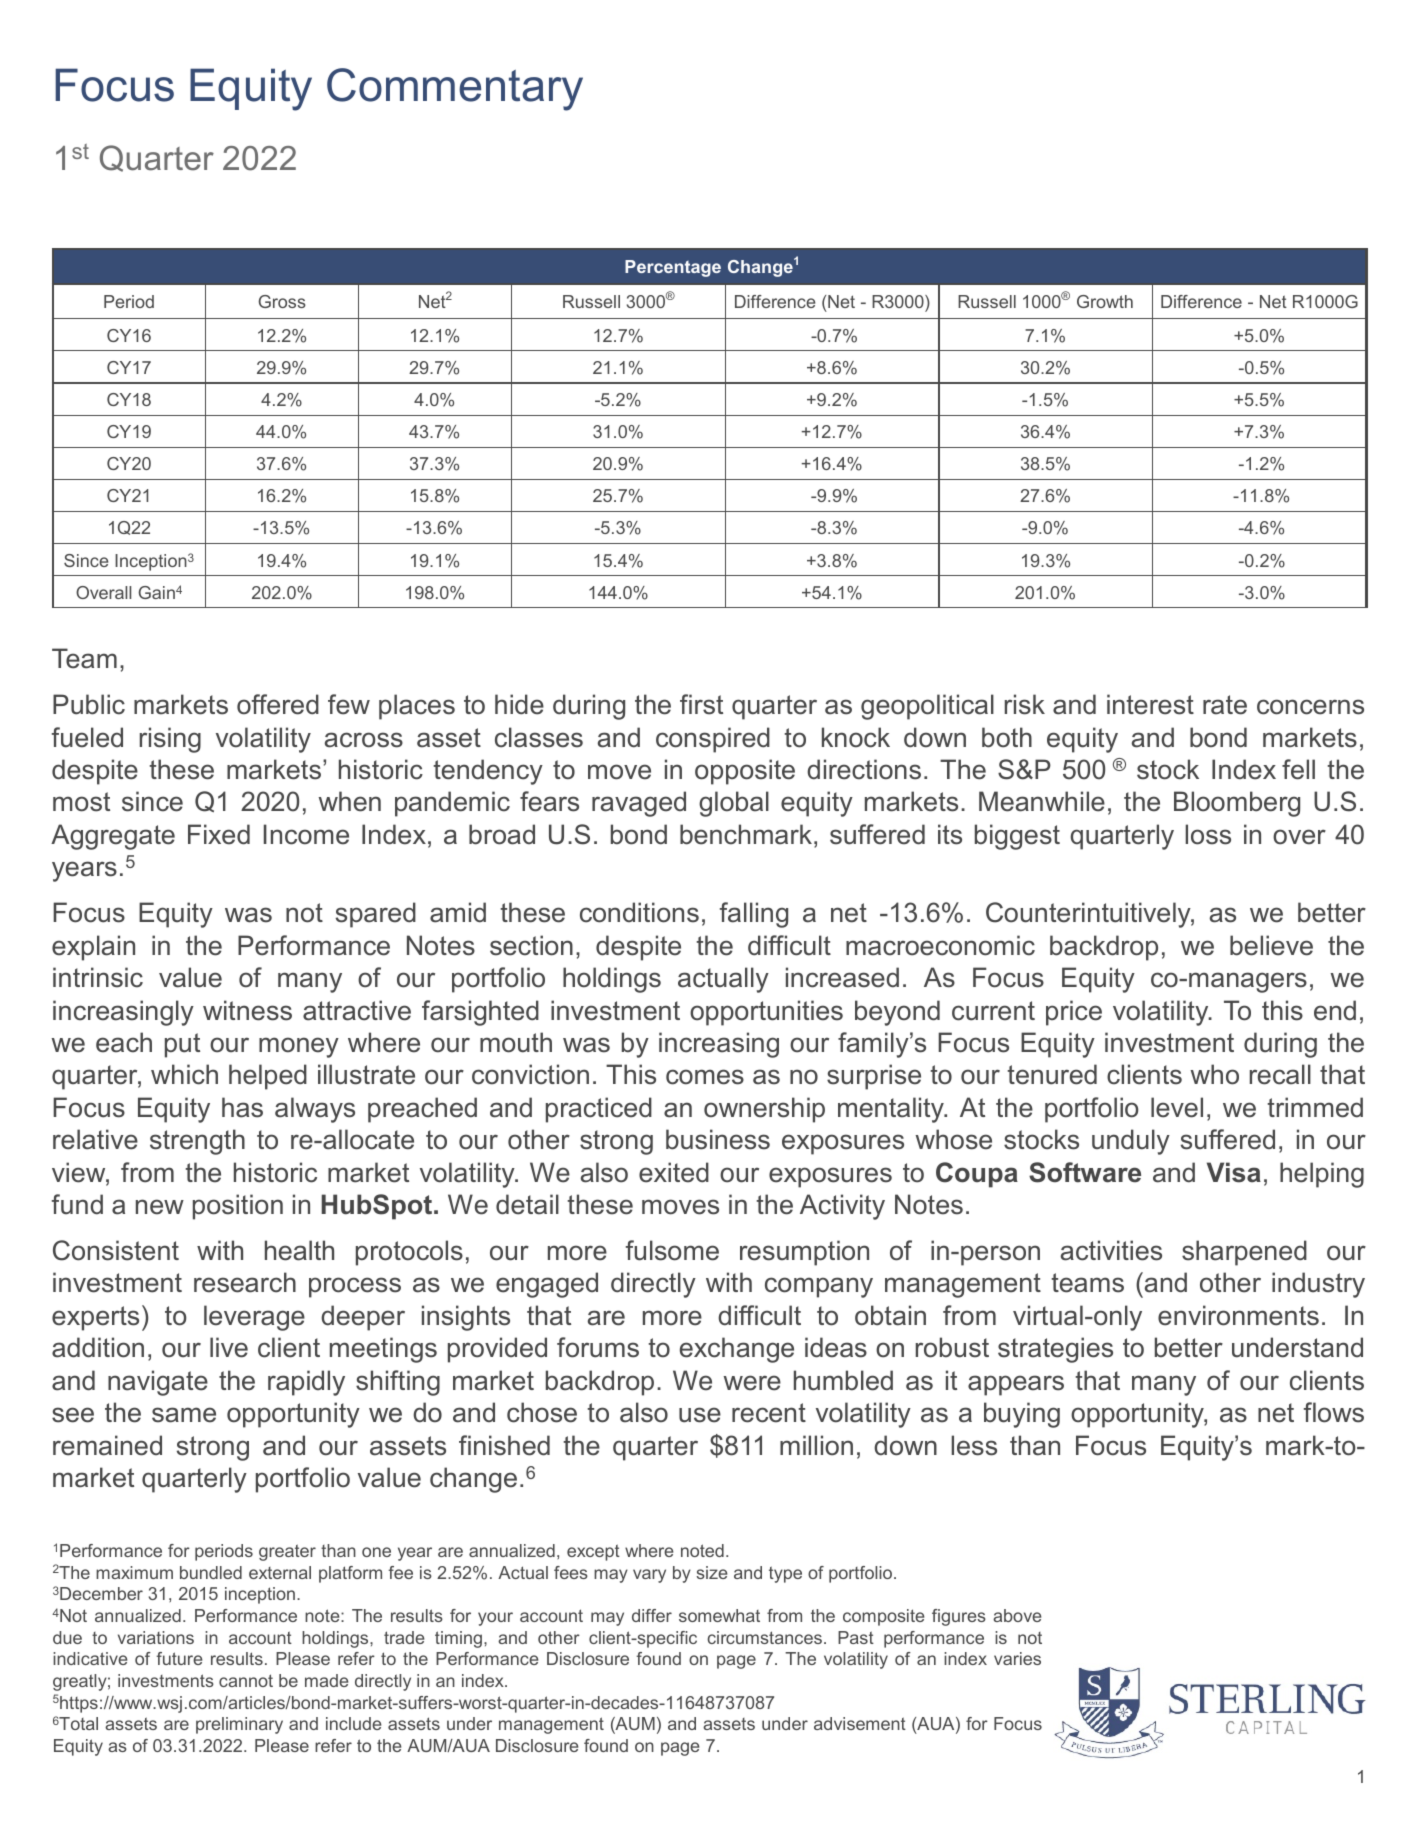 The width and height of the document is (1419, 1824). I want to click on varies, so click(1017, 1658).
